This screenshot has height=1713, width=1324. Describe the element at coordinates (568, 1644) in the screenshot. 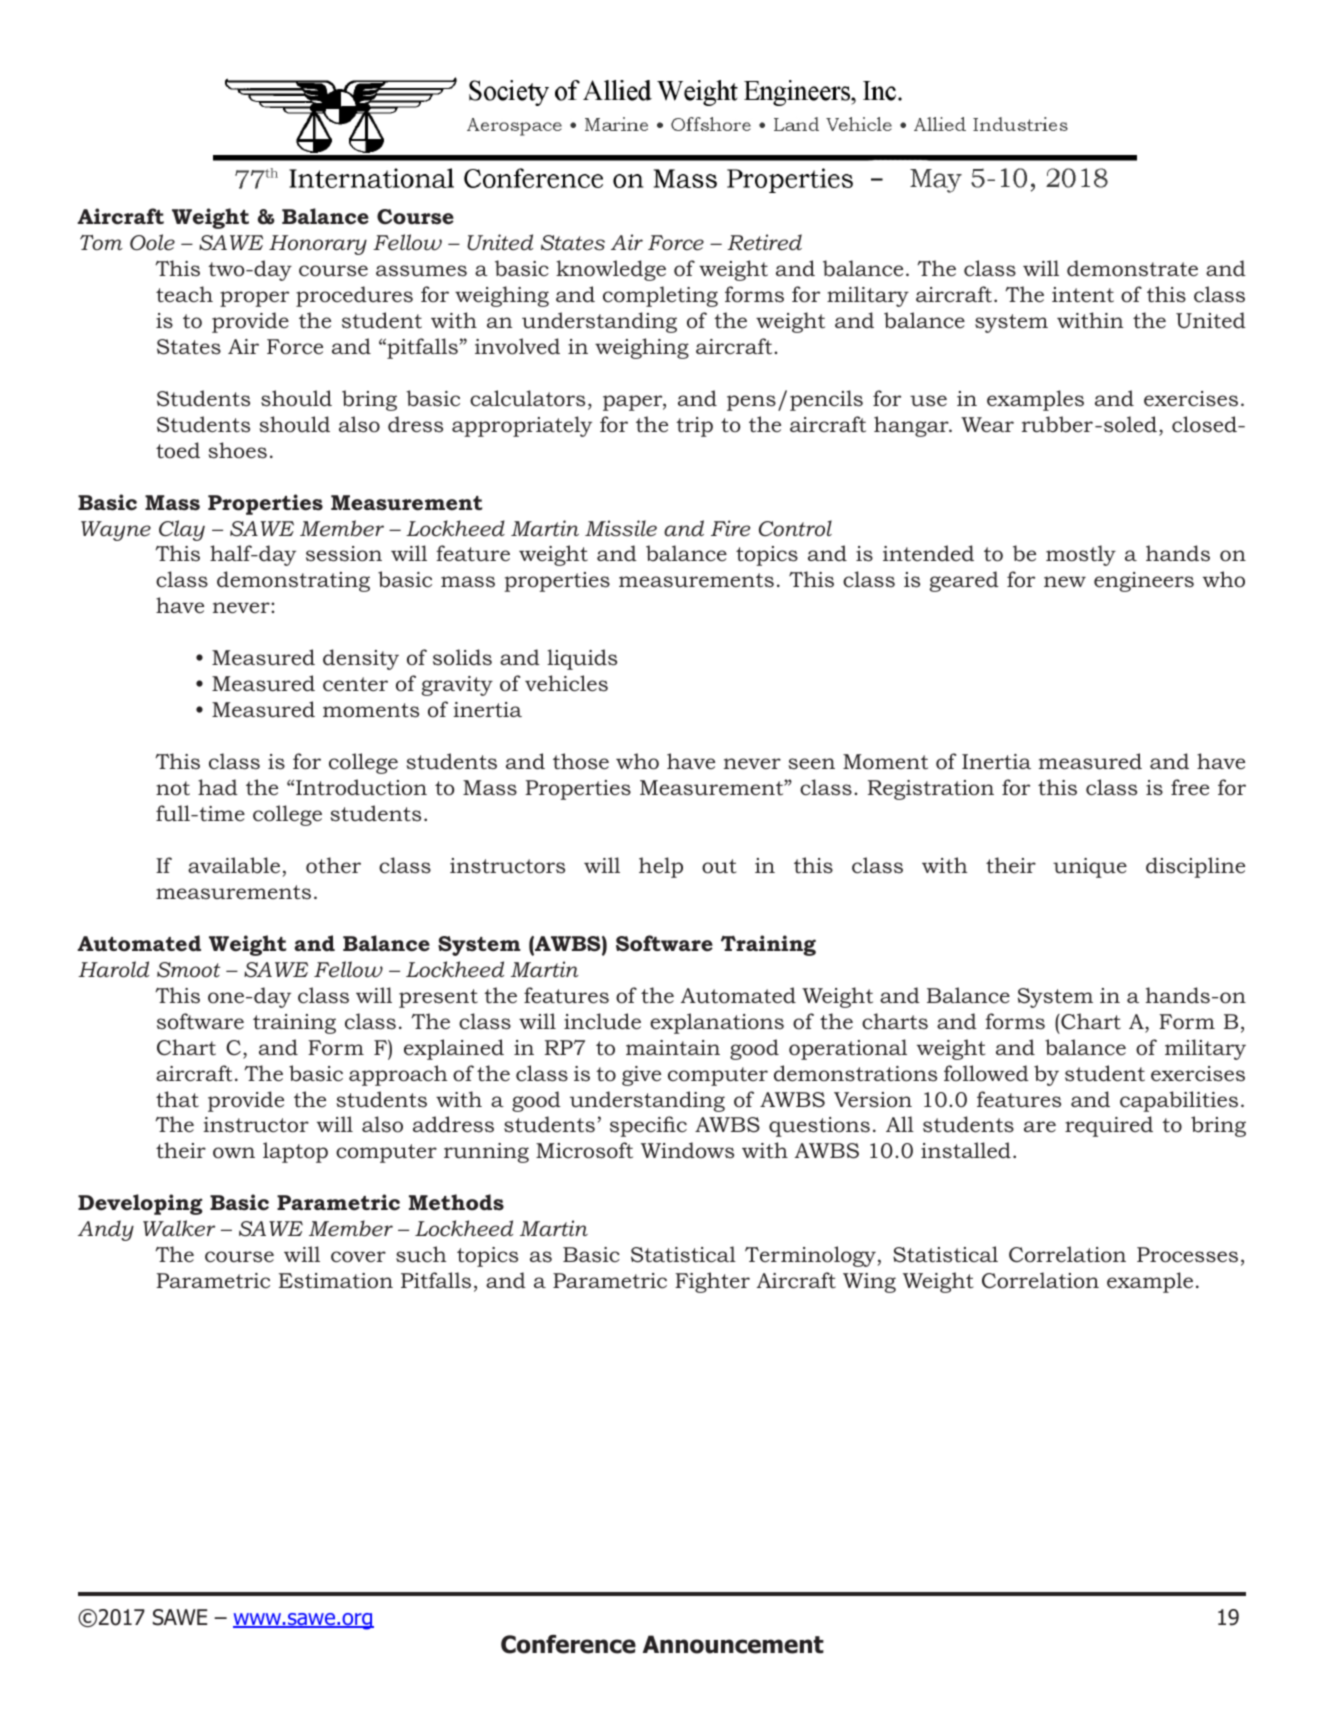

I see `Conference` at that location.
